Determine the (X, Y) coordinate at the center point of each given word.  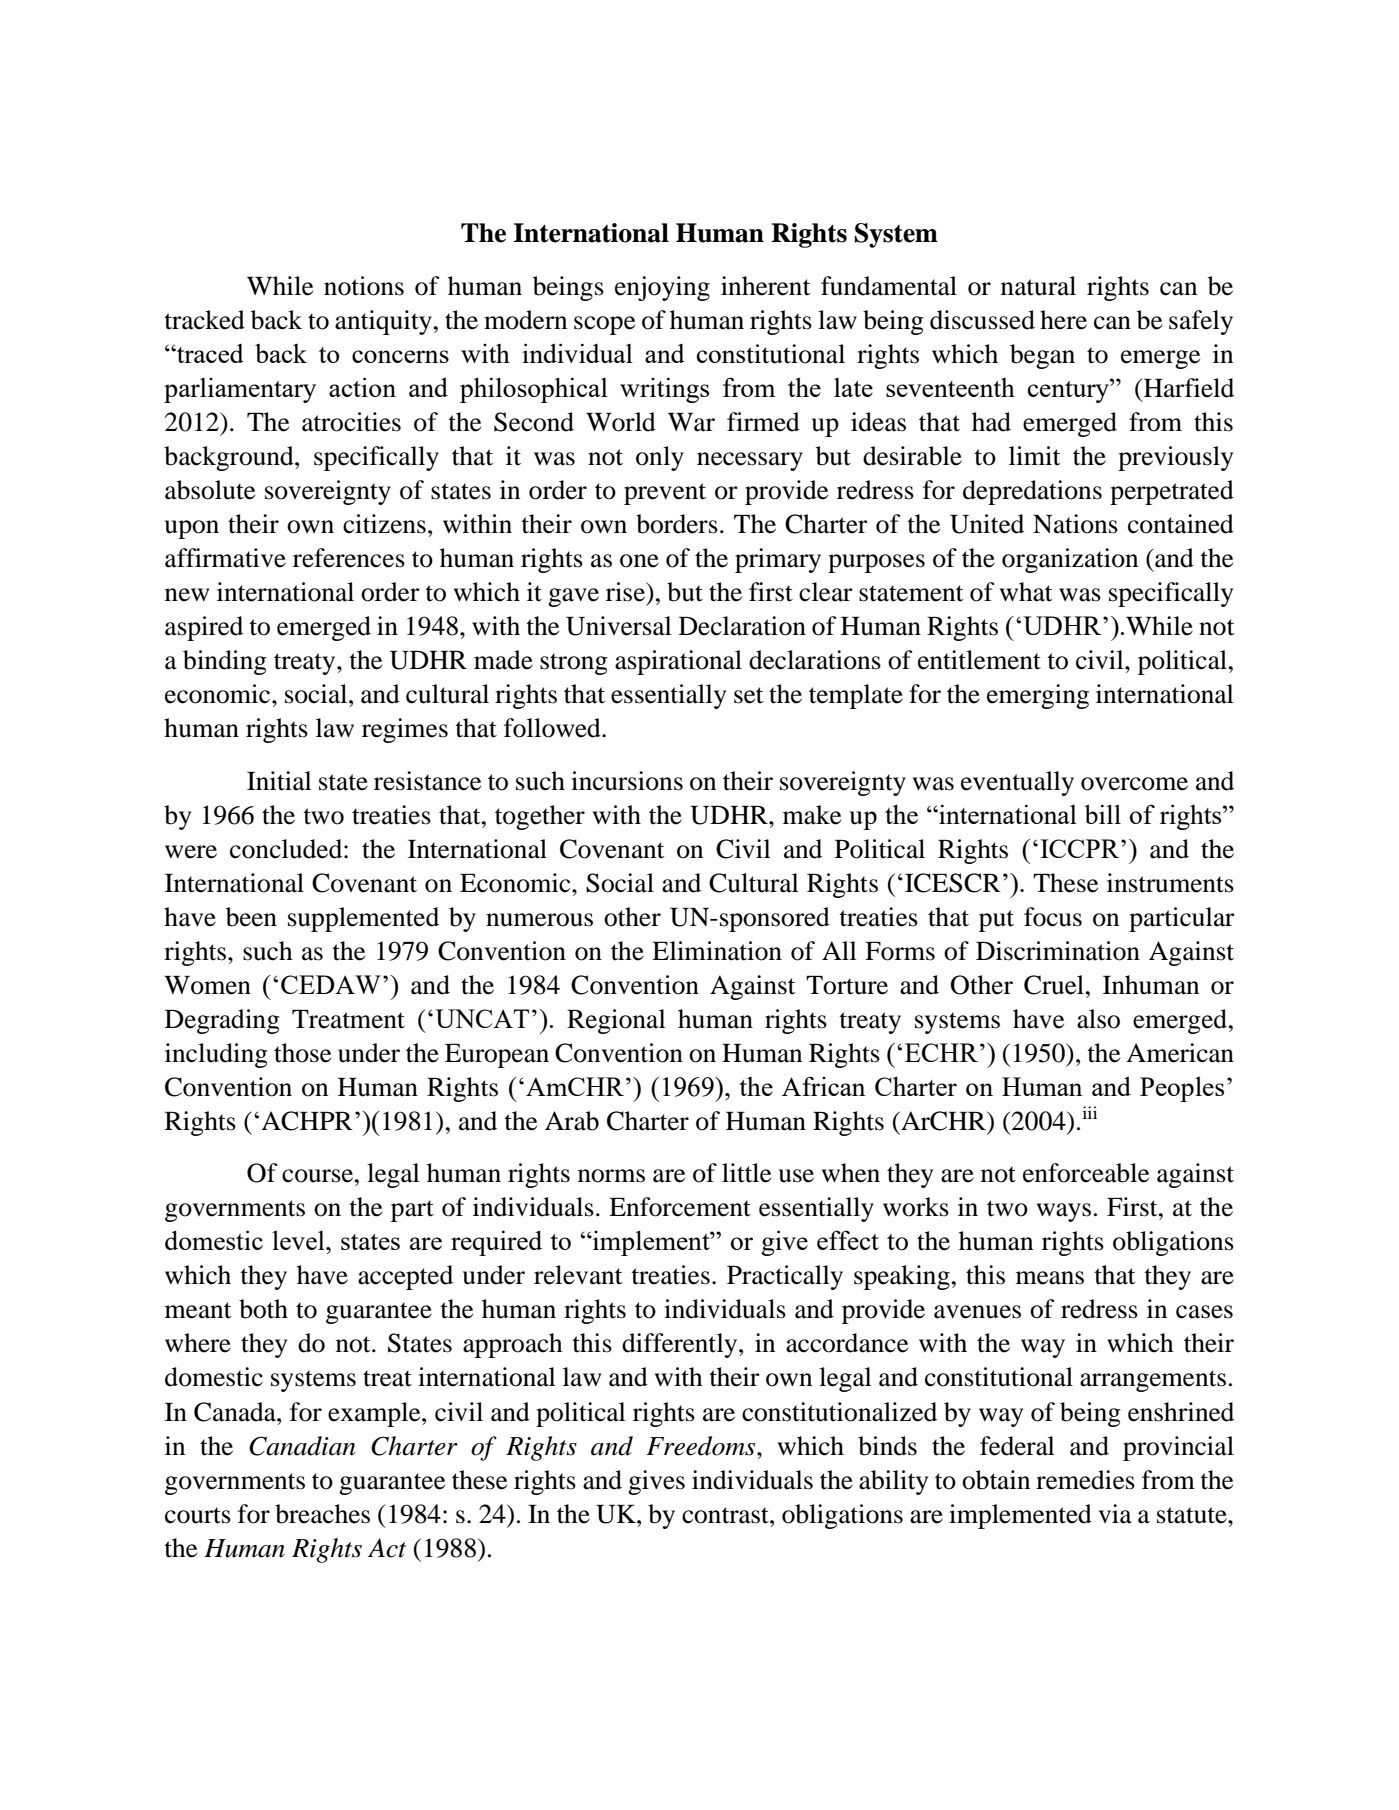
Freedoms (702, 1446)
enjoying (662, 288)
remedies (1085, 1480)
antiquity (383, 322)
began (1042, 356)
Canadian (302, 1446)
